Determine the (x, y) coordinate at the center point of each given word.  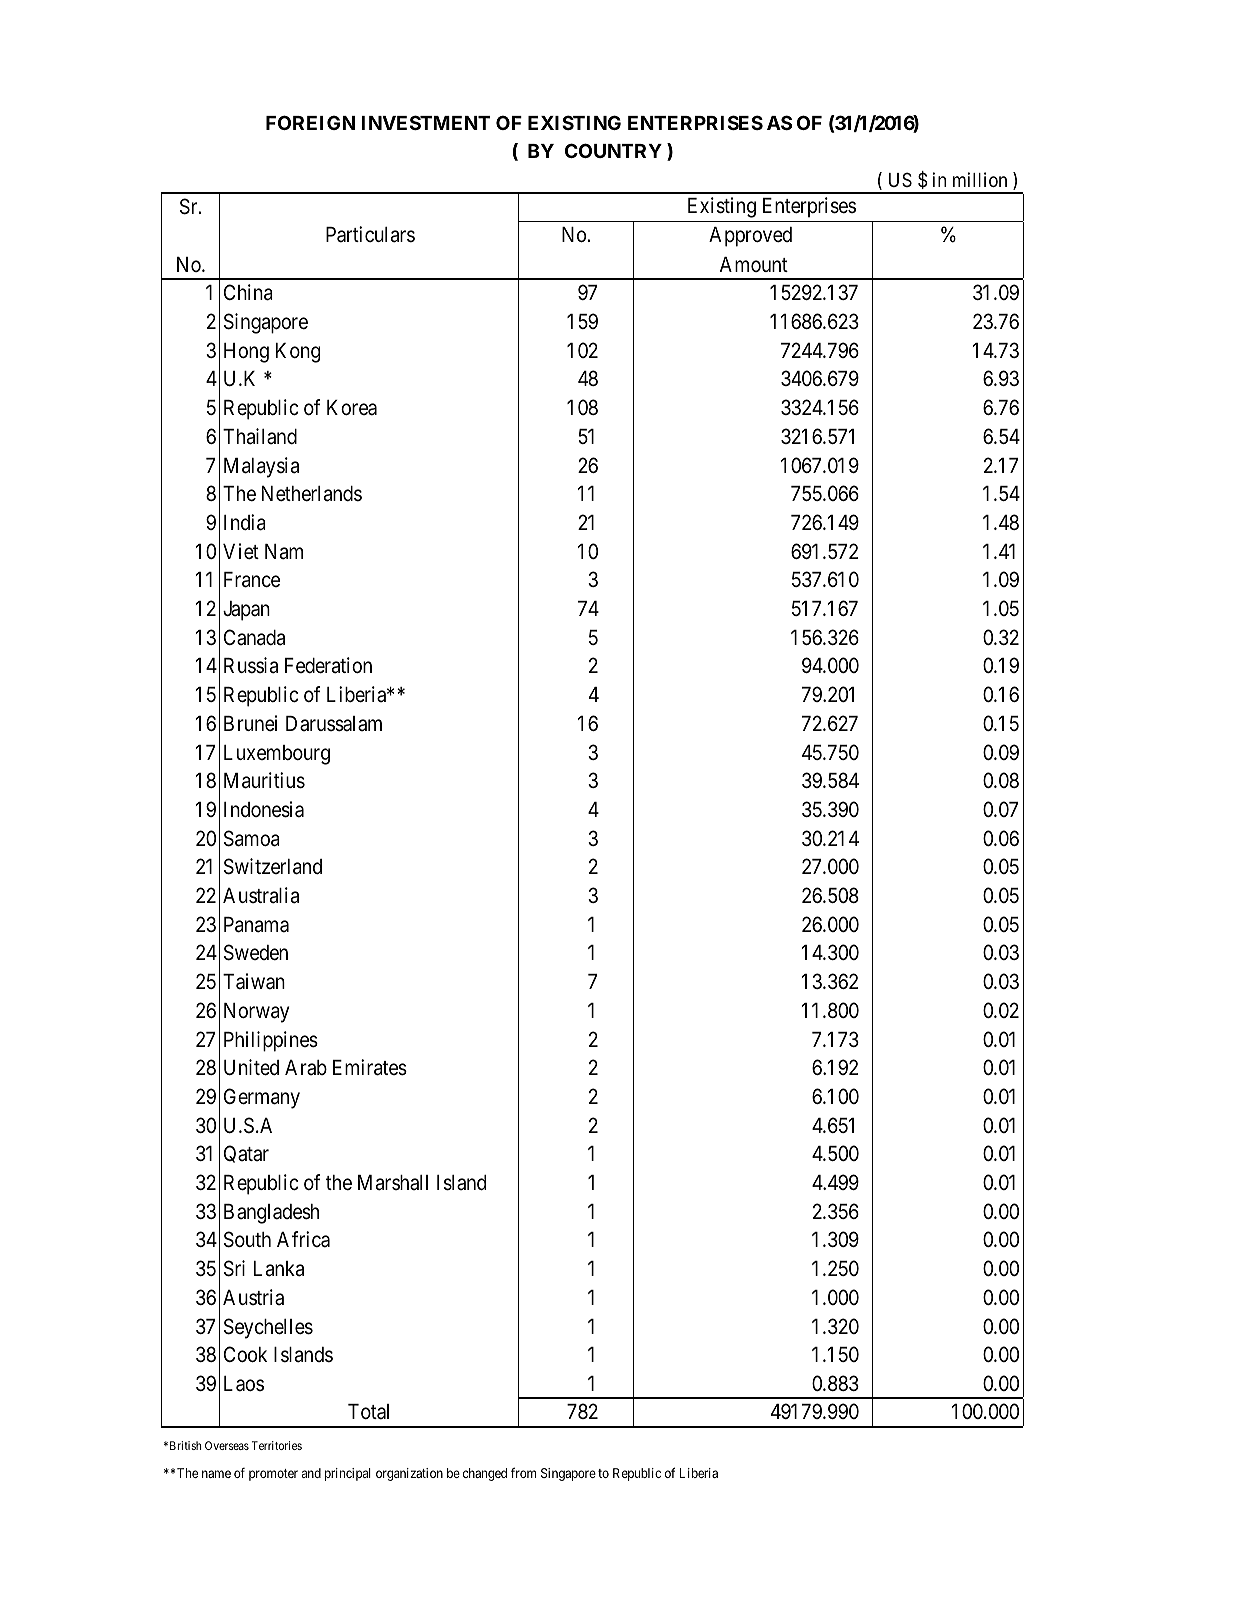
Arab (306, 1068)
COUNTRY (613, 150)
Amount (754, 264)
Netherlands (312, 494)
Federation (328, 665)
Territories (277, 1445)
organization (409, 1474)
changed (485, 1474)
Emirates (370, 1067)
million (980, 179)
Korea (352, 408)
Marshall (393, 1183)
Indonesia (264, 809)
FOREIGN (310, 122)
